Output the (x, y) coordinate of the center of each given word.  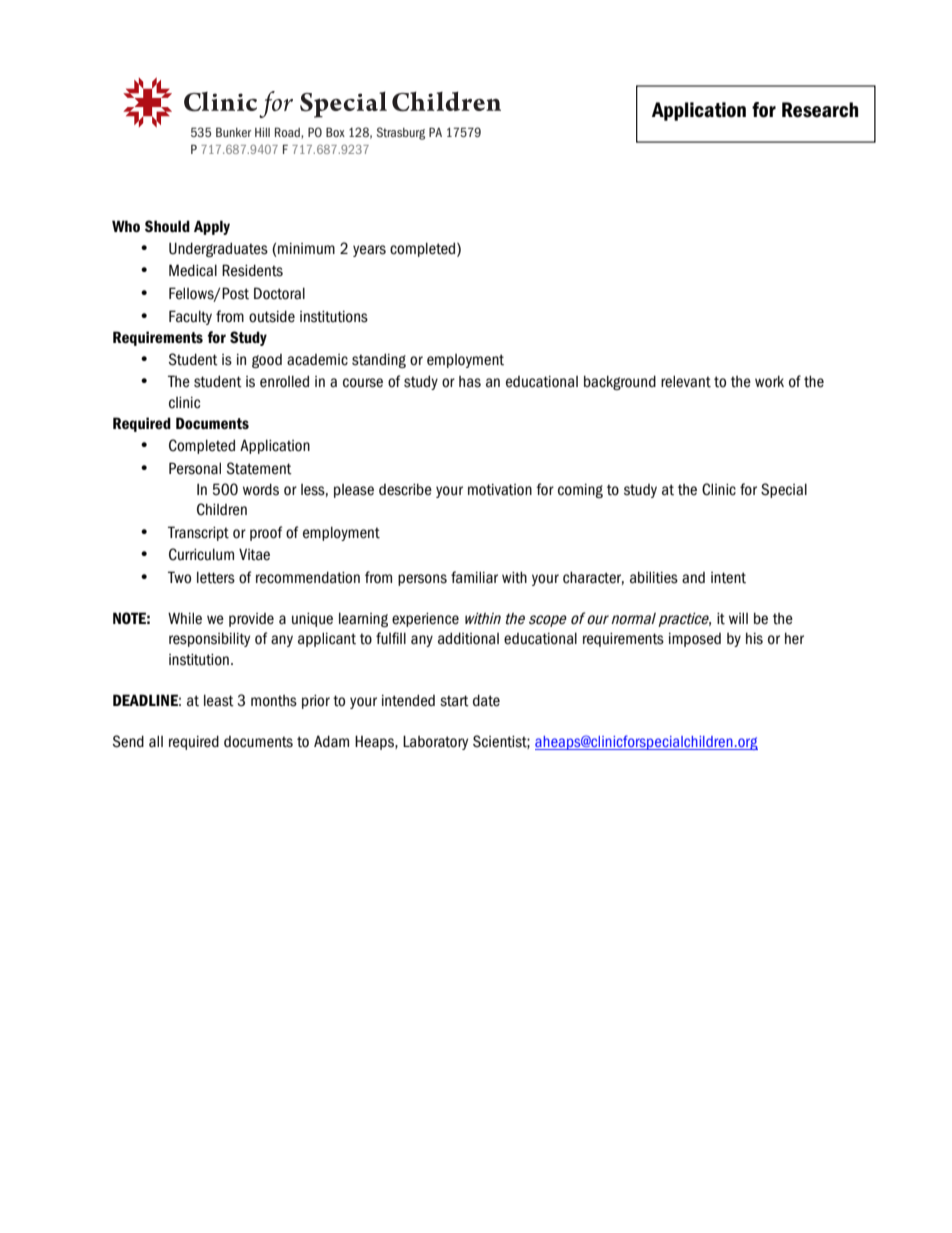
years (369, 251)
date (486, 700)
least (219, 700)
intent (728, 578)
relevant (686, 381)
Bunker (233, 132)
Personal (195, 468)
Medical (193, 270)
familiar (474, 577)
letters (216, 577)
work (769, 381)
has (470, 382)
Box (335, 132)
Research (820, 110)
